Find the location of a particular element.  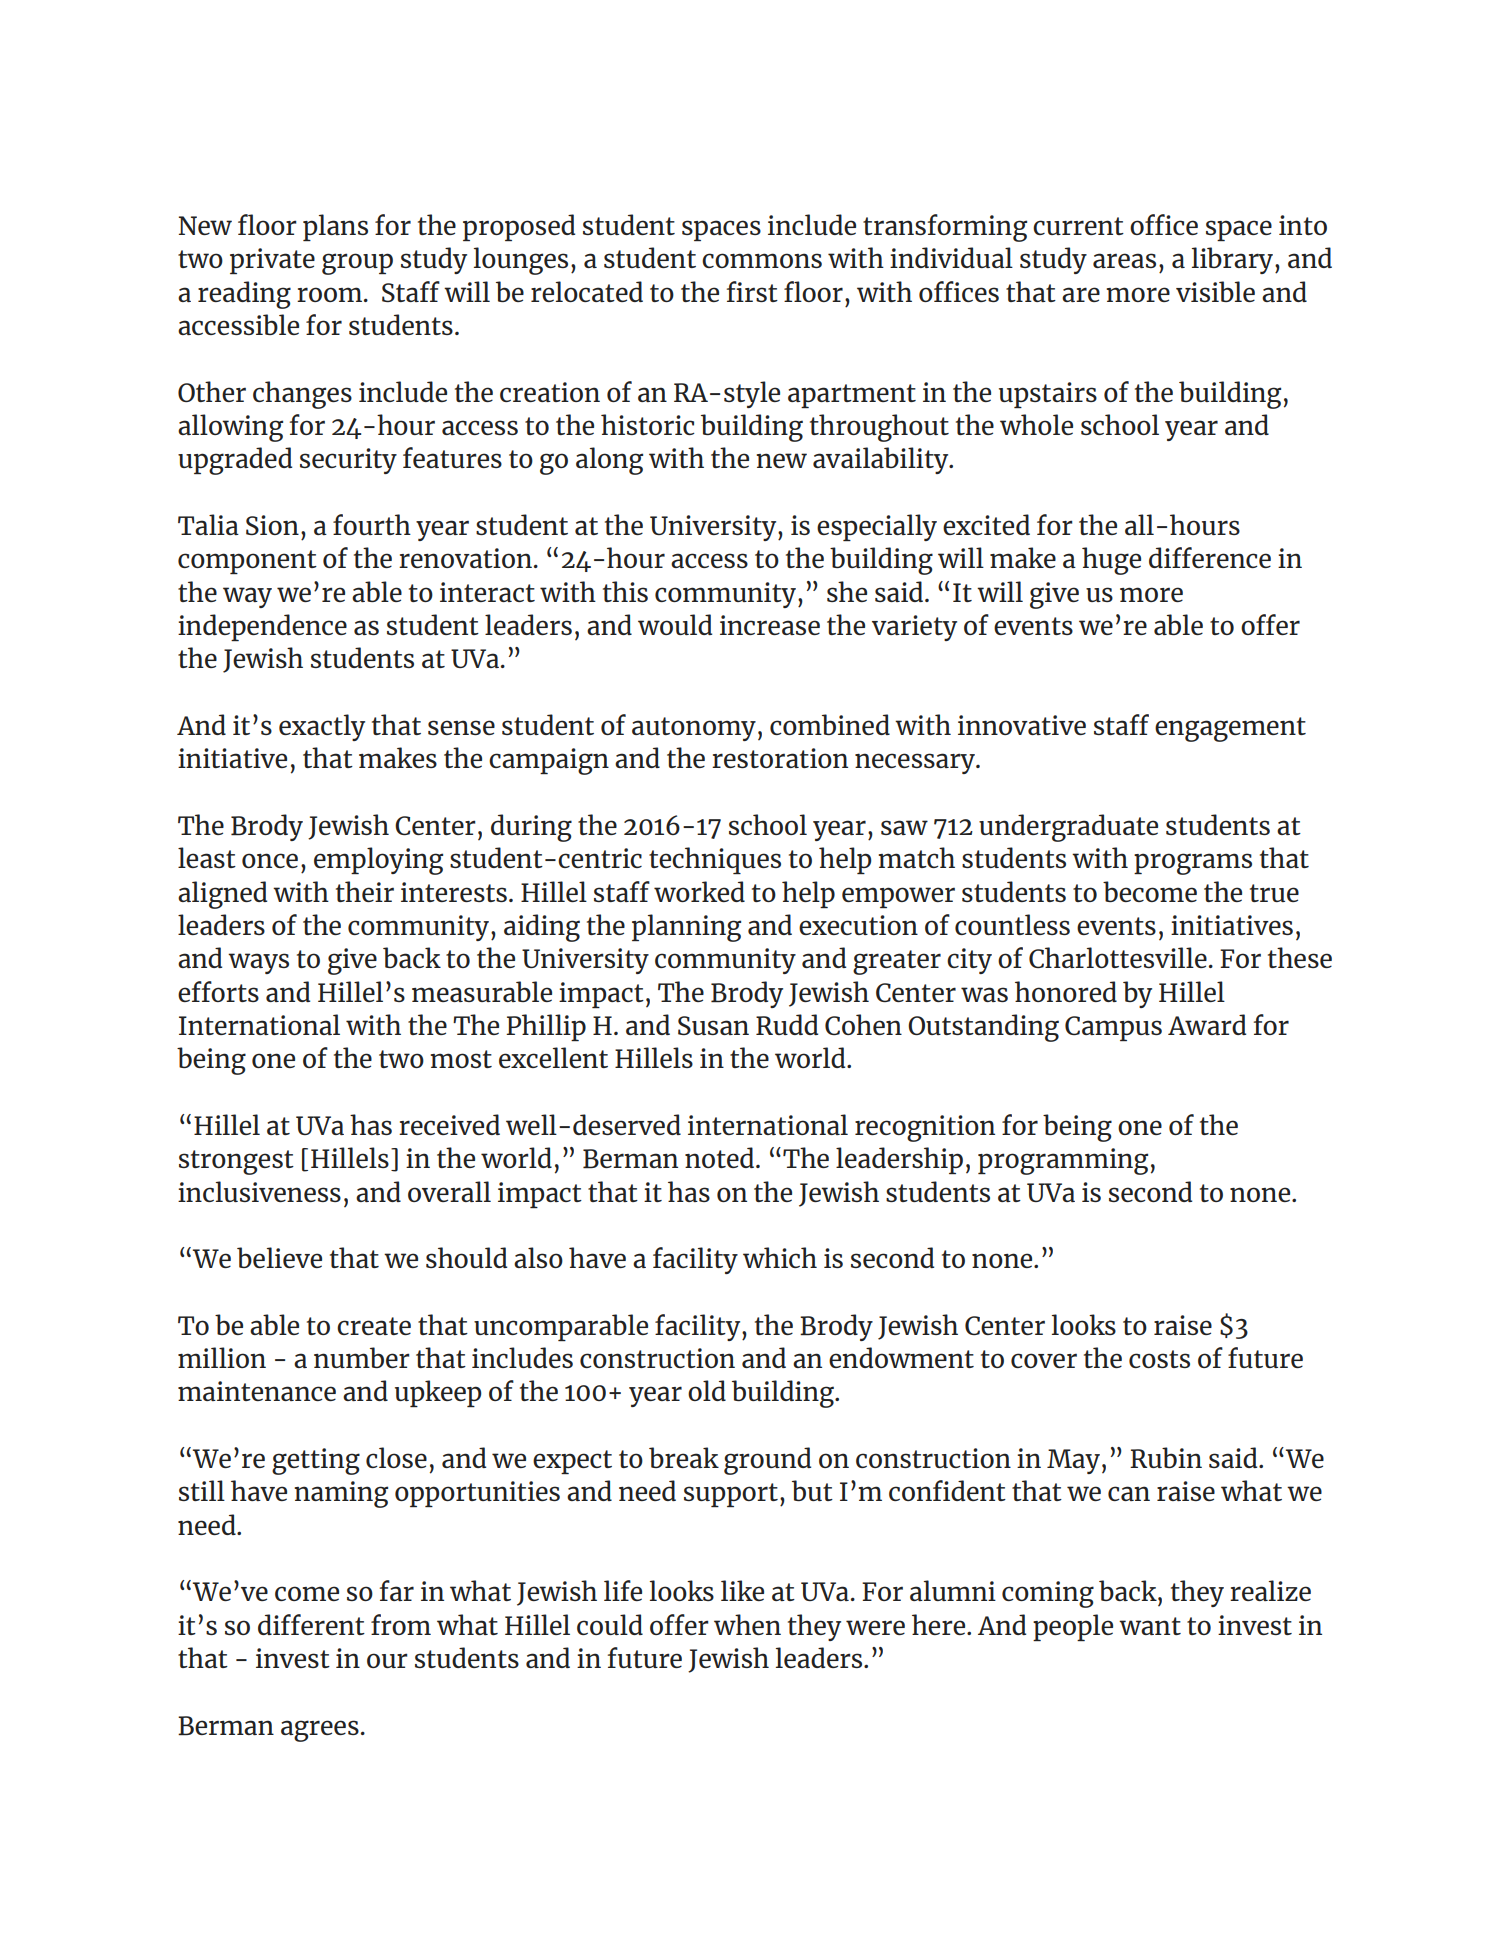

inclusiveness is located at coordinates (259, 1191).
